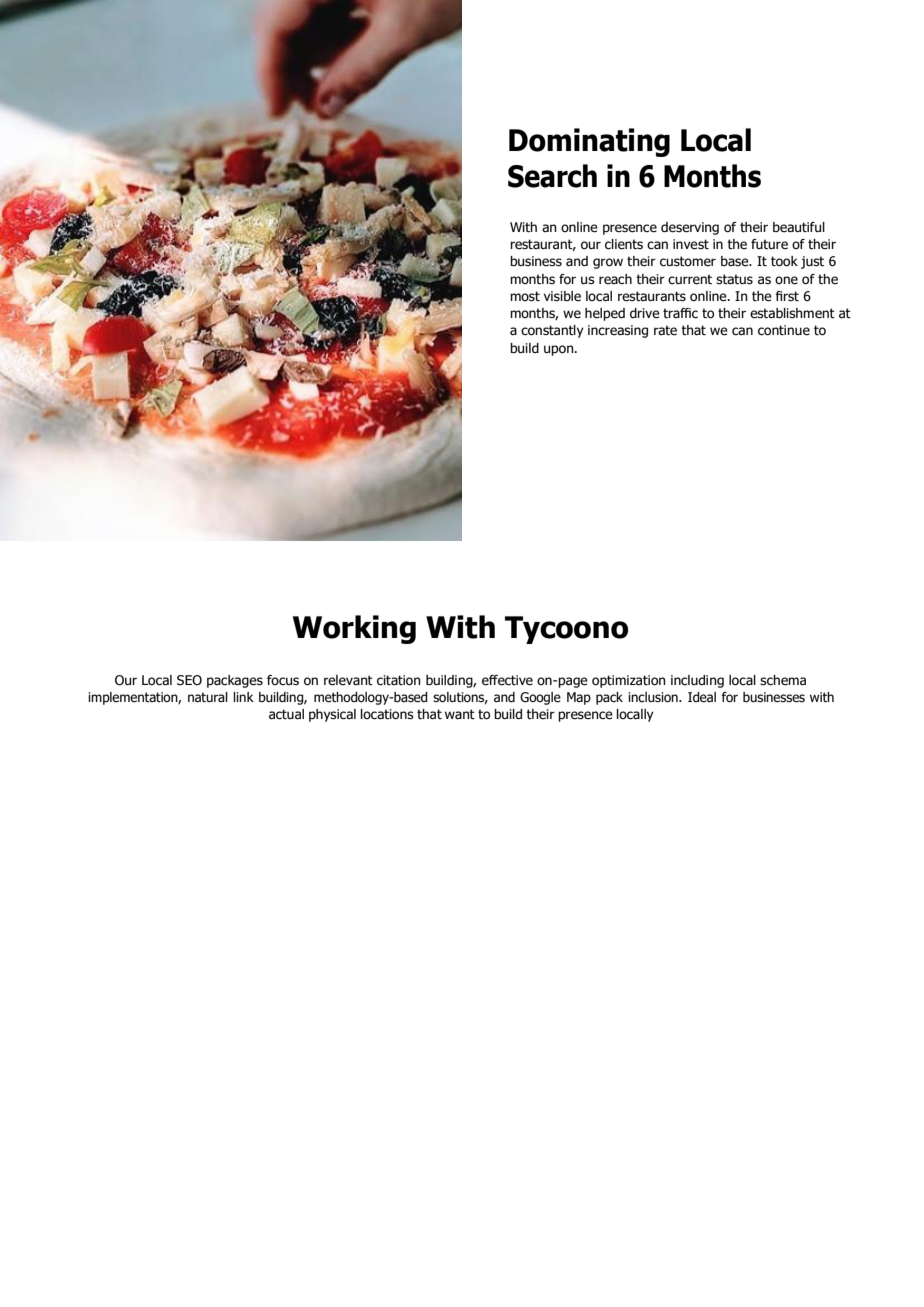  What do you see at coordinates (690, 228) in the image?
I see `deserving` at bounding box center [690, 228].
